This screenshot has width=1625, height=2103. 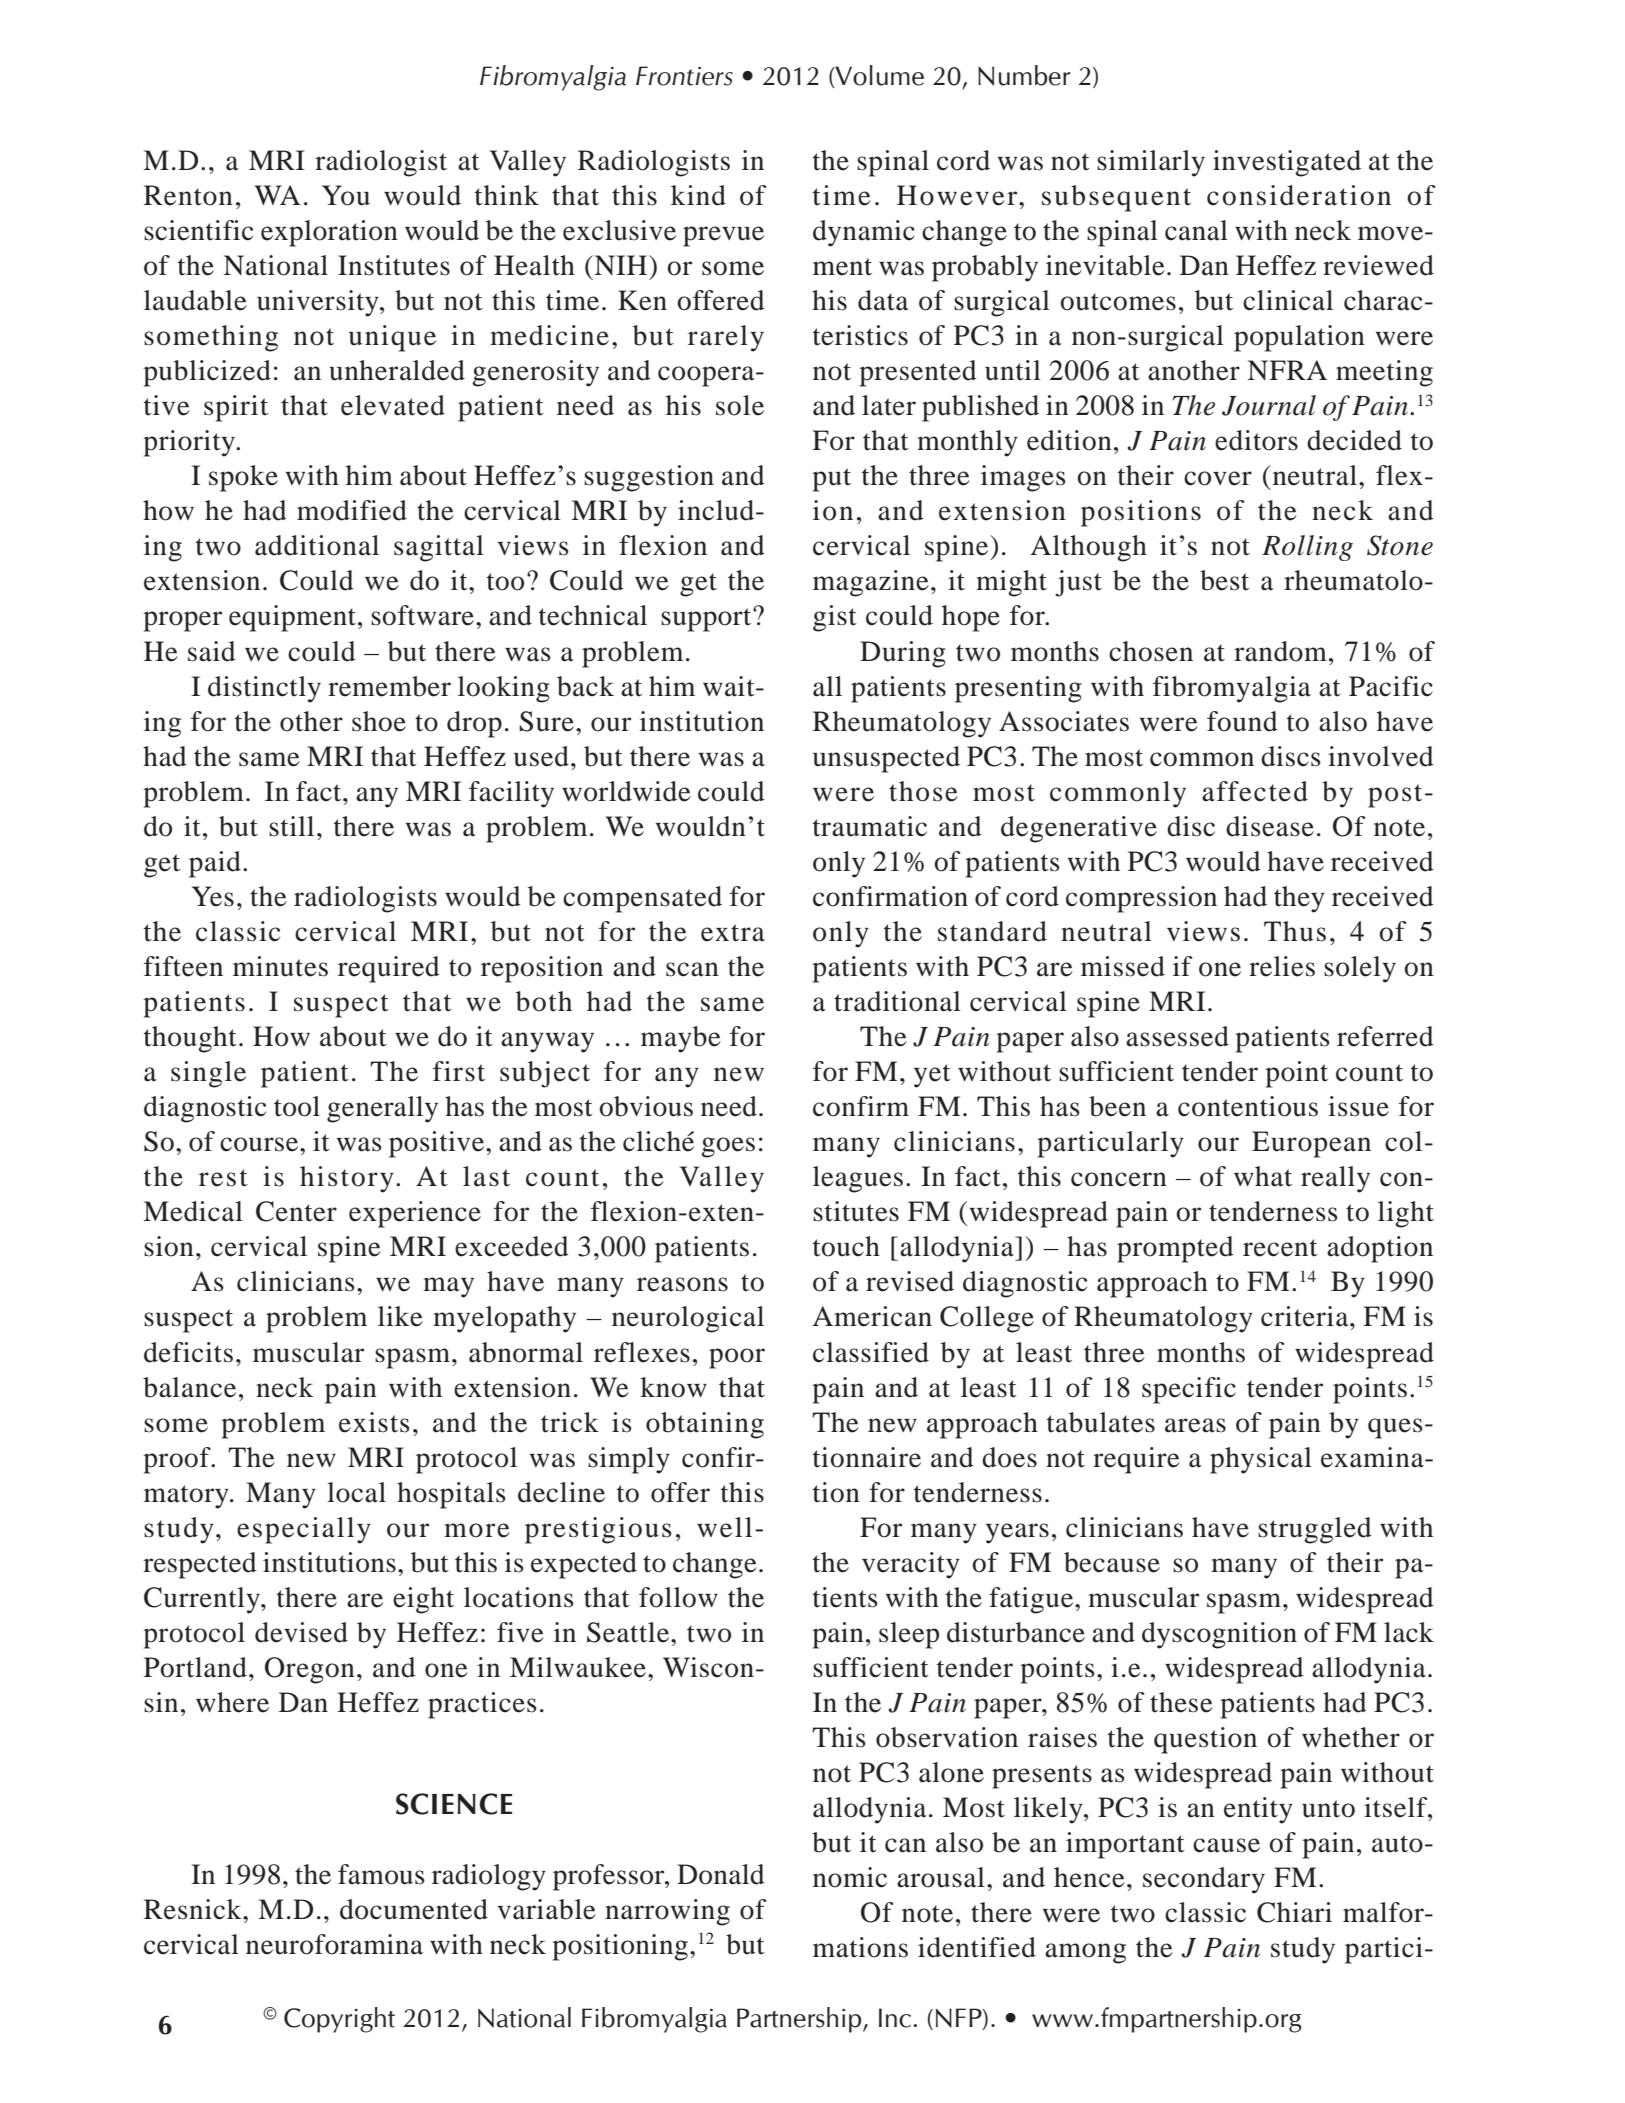 What do you see at coordinates (356, 1492) in the screenshot?
I see `local` at bounding box center [356, 1492].
